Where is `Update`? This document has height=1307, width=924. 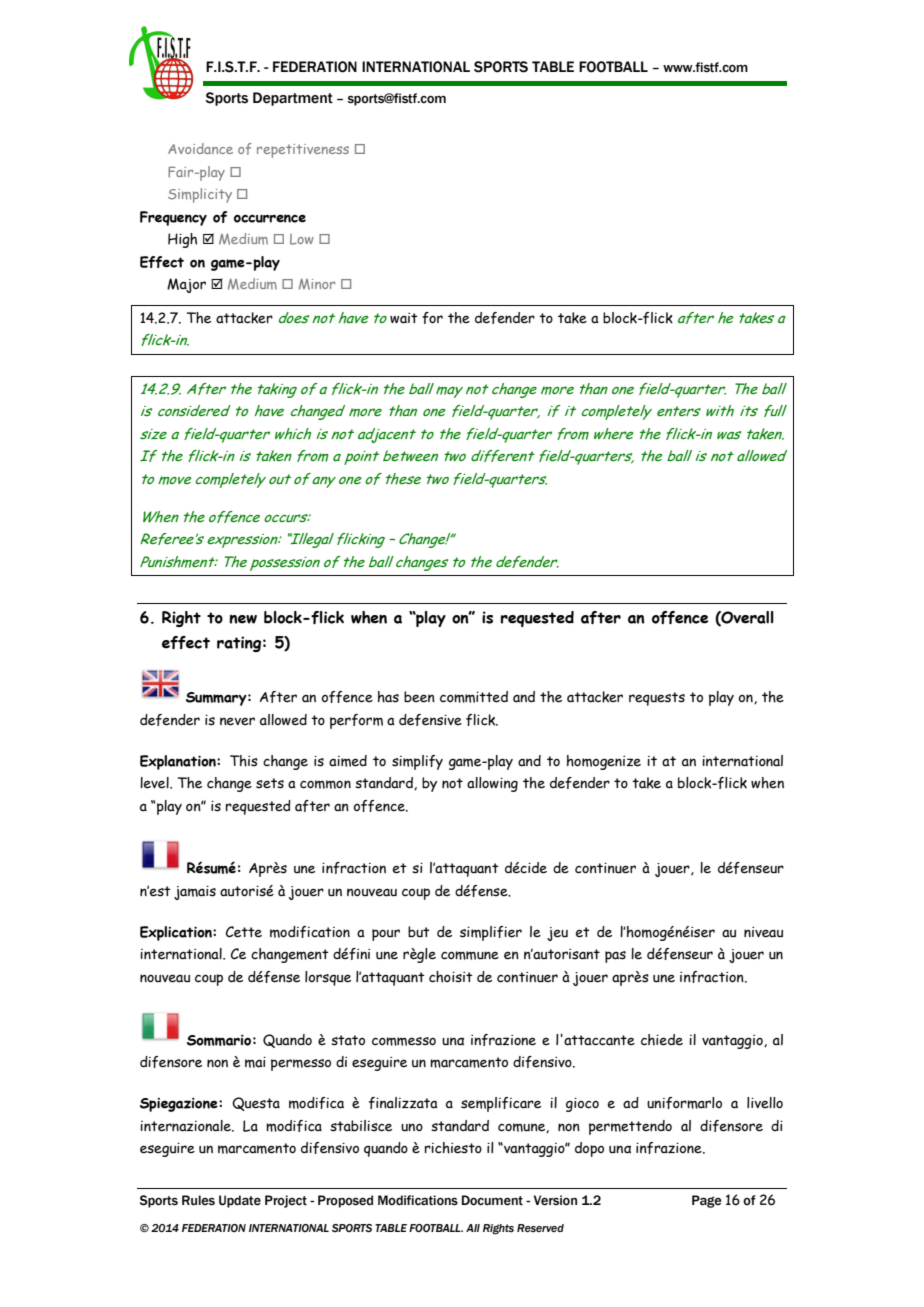 Update is located at coordinates (240, 1201).
